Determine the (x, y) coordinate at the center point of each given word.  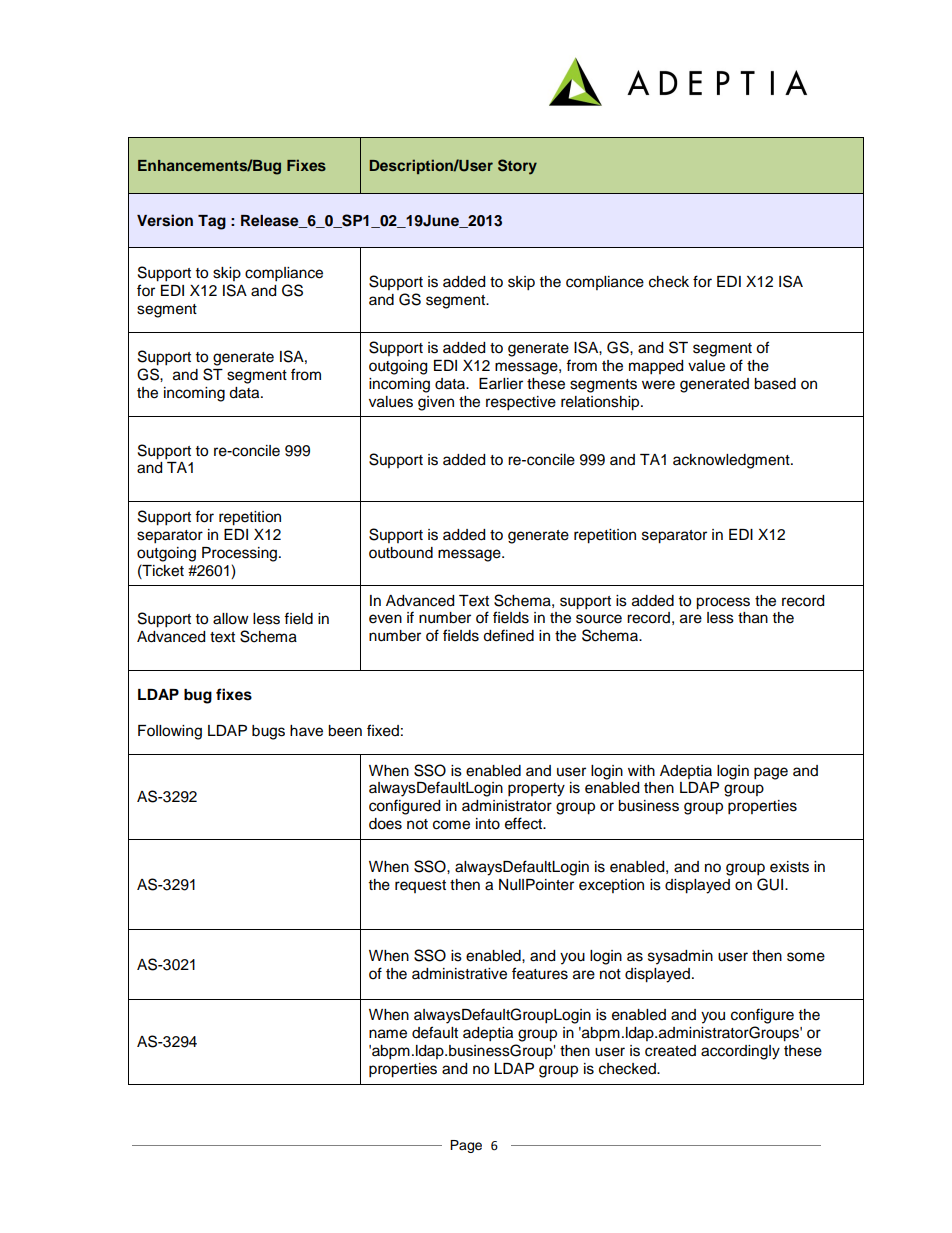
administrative (459, 974)
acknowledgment (732, 461)
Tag (212, 222)
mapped (656, 367)
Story (517, 167)
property (536, 790)
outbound (401, 553)
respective (521, 403)
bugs (268, 732)
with (641, 770)
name (388, 1034)
